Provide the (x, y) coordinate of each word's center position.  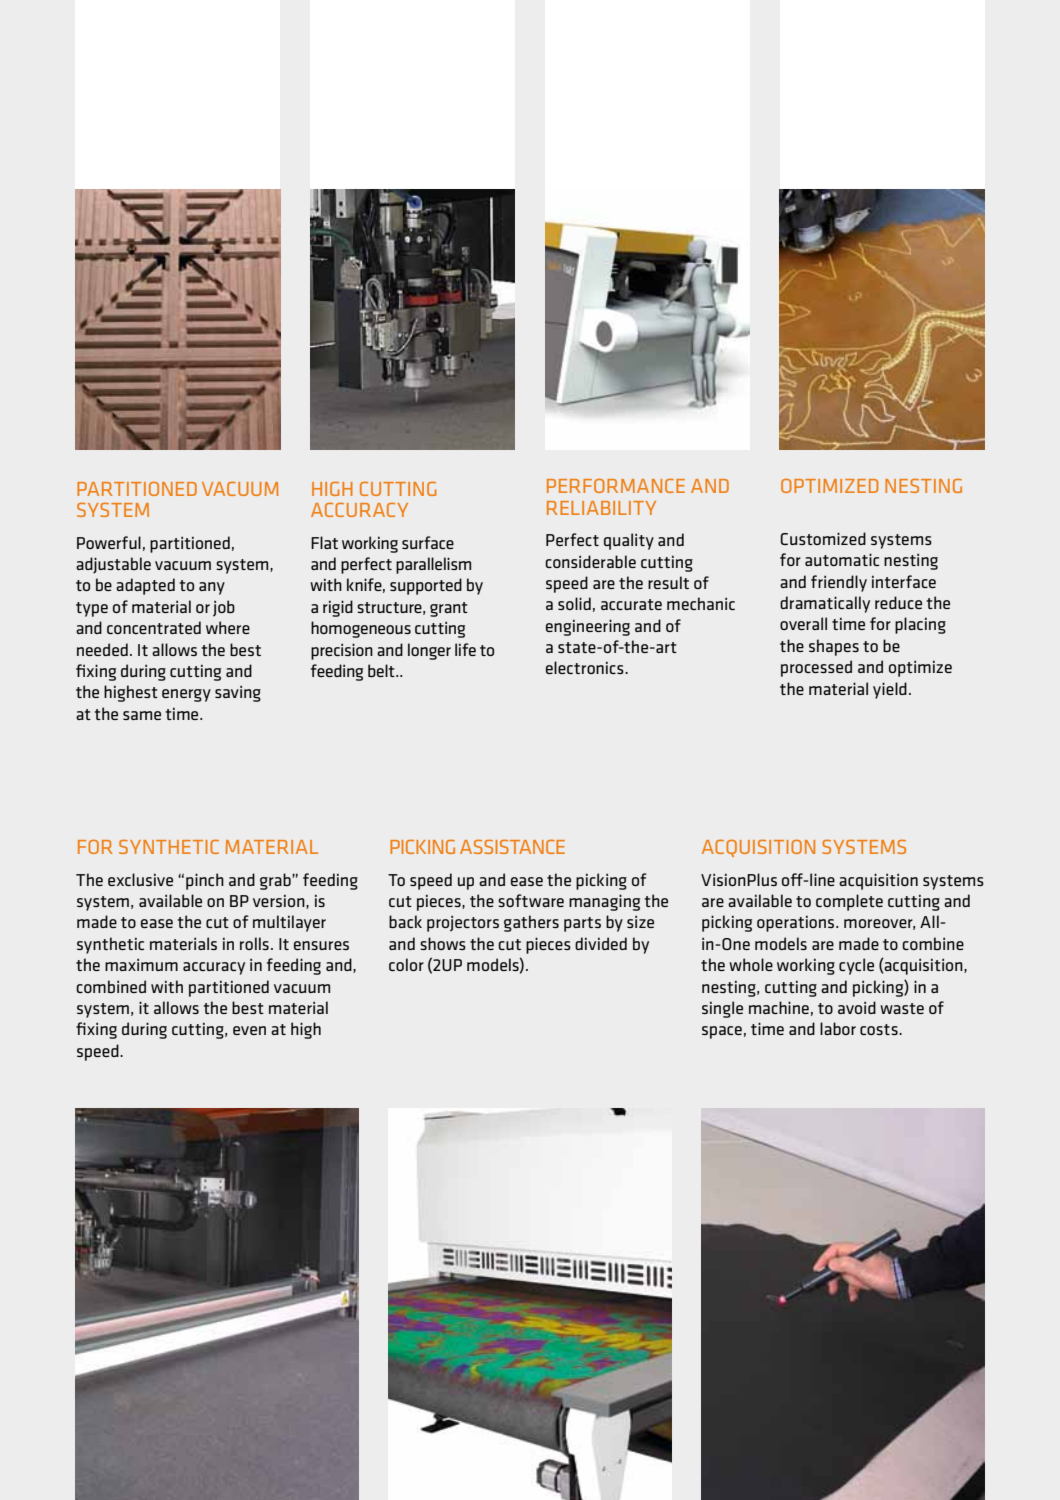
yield (890, 690)
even (249, 1030)
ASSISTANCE (512, 846)
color (406, 964)
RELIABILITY (601, 508)
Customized (823, 538)
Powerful (109, 542)
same (142, 715)
